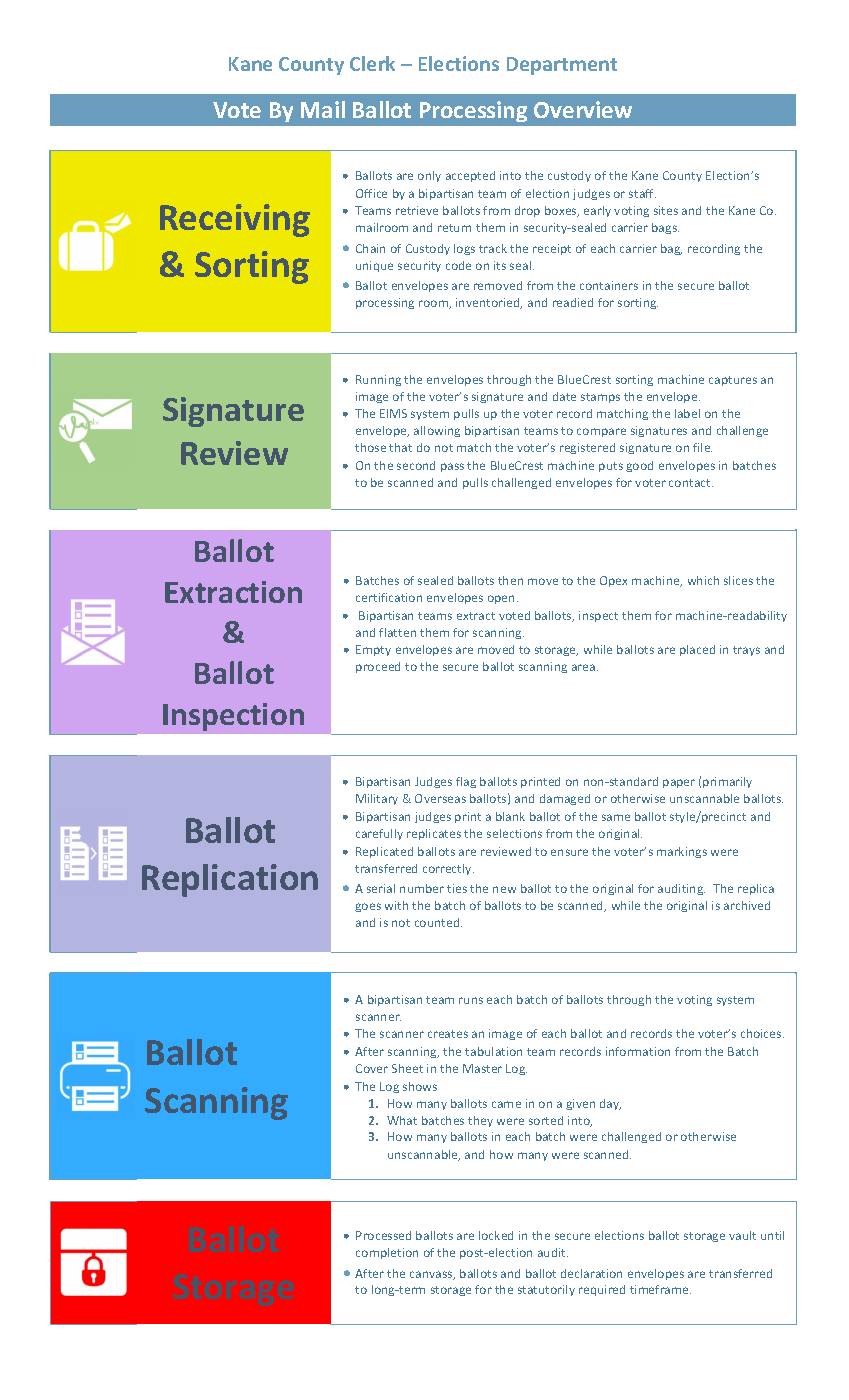 The height and width of the image is (1400, 849). I want to click on Clerk, so click(372, 63).
